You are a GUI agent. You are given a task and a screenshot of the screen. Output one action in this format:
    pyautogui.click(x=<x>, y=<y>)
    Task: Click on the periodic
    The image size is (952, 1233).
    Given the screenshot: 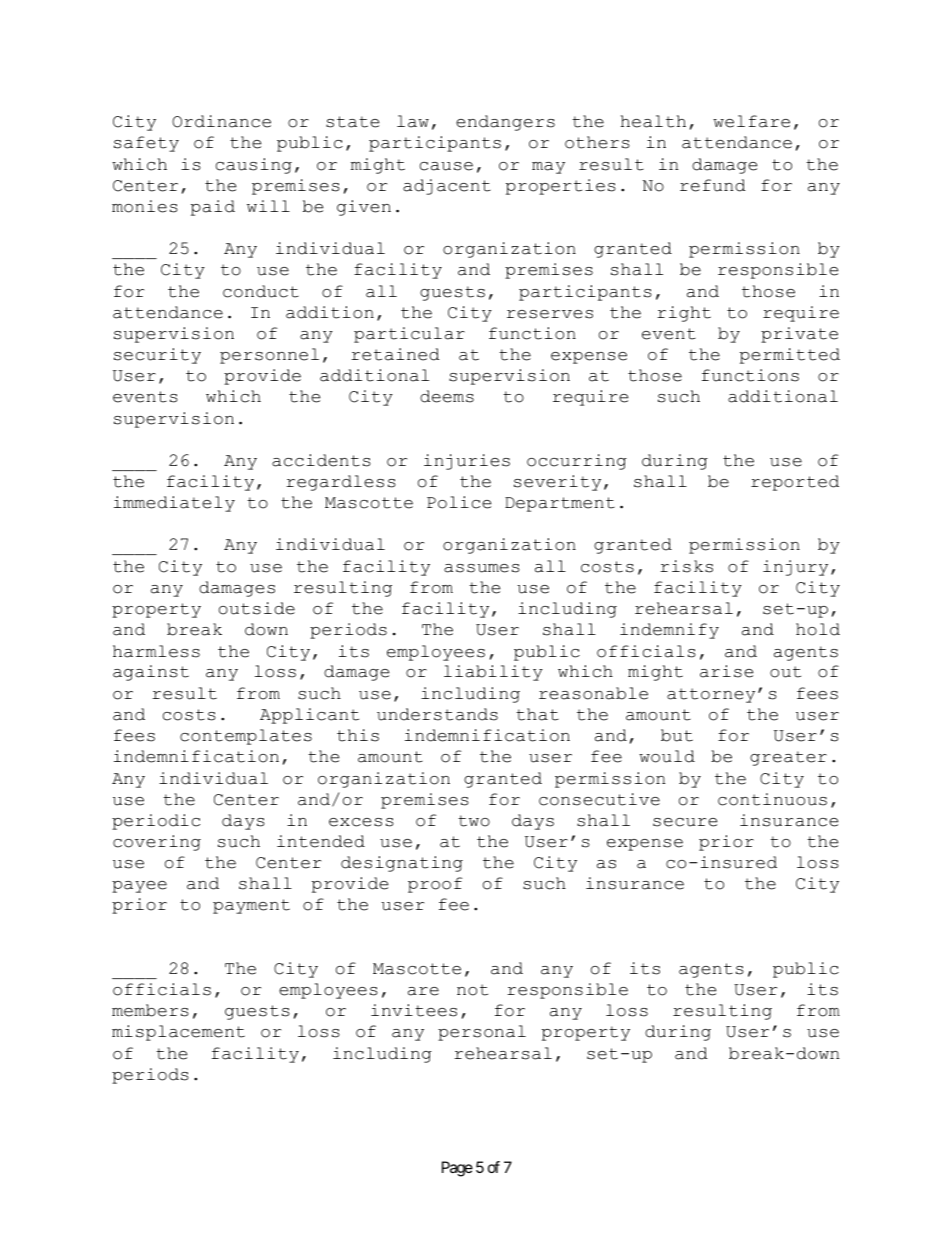 What is the action you would take?
    pyautogui.click(x=156, y=822)
